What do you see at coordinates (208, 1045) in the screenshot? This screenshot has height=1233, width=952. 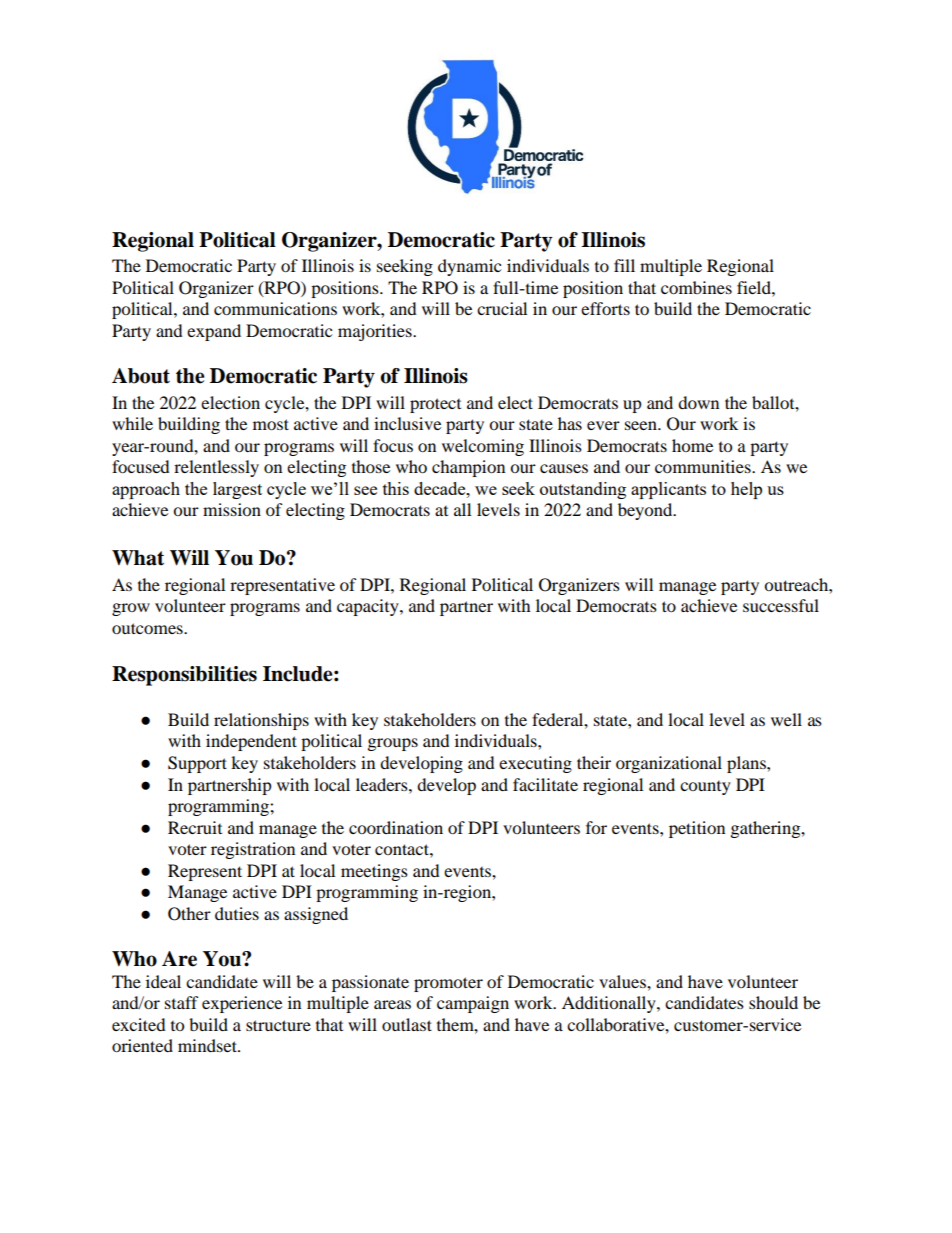 I see `mindset` at bounding box center [208, 1045].
